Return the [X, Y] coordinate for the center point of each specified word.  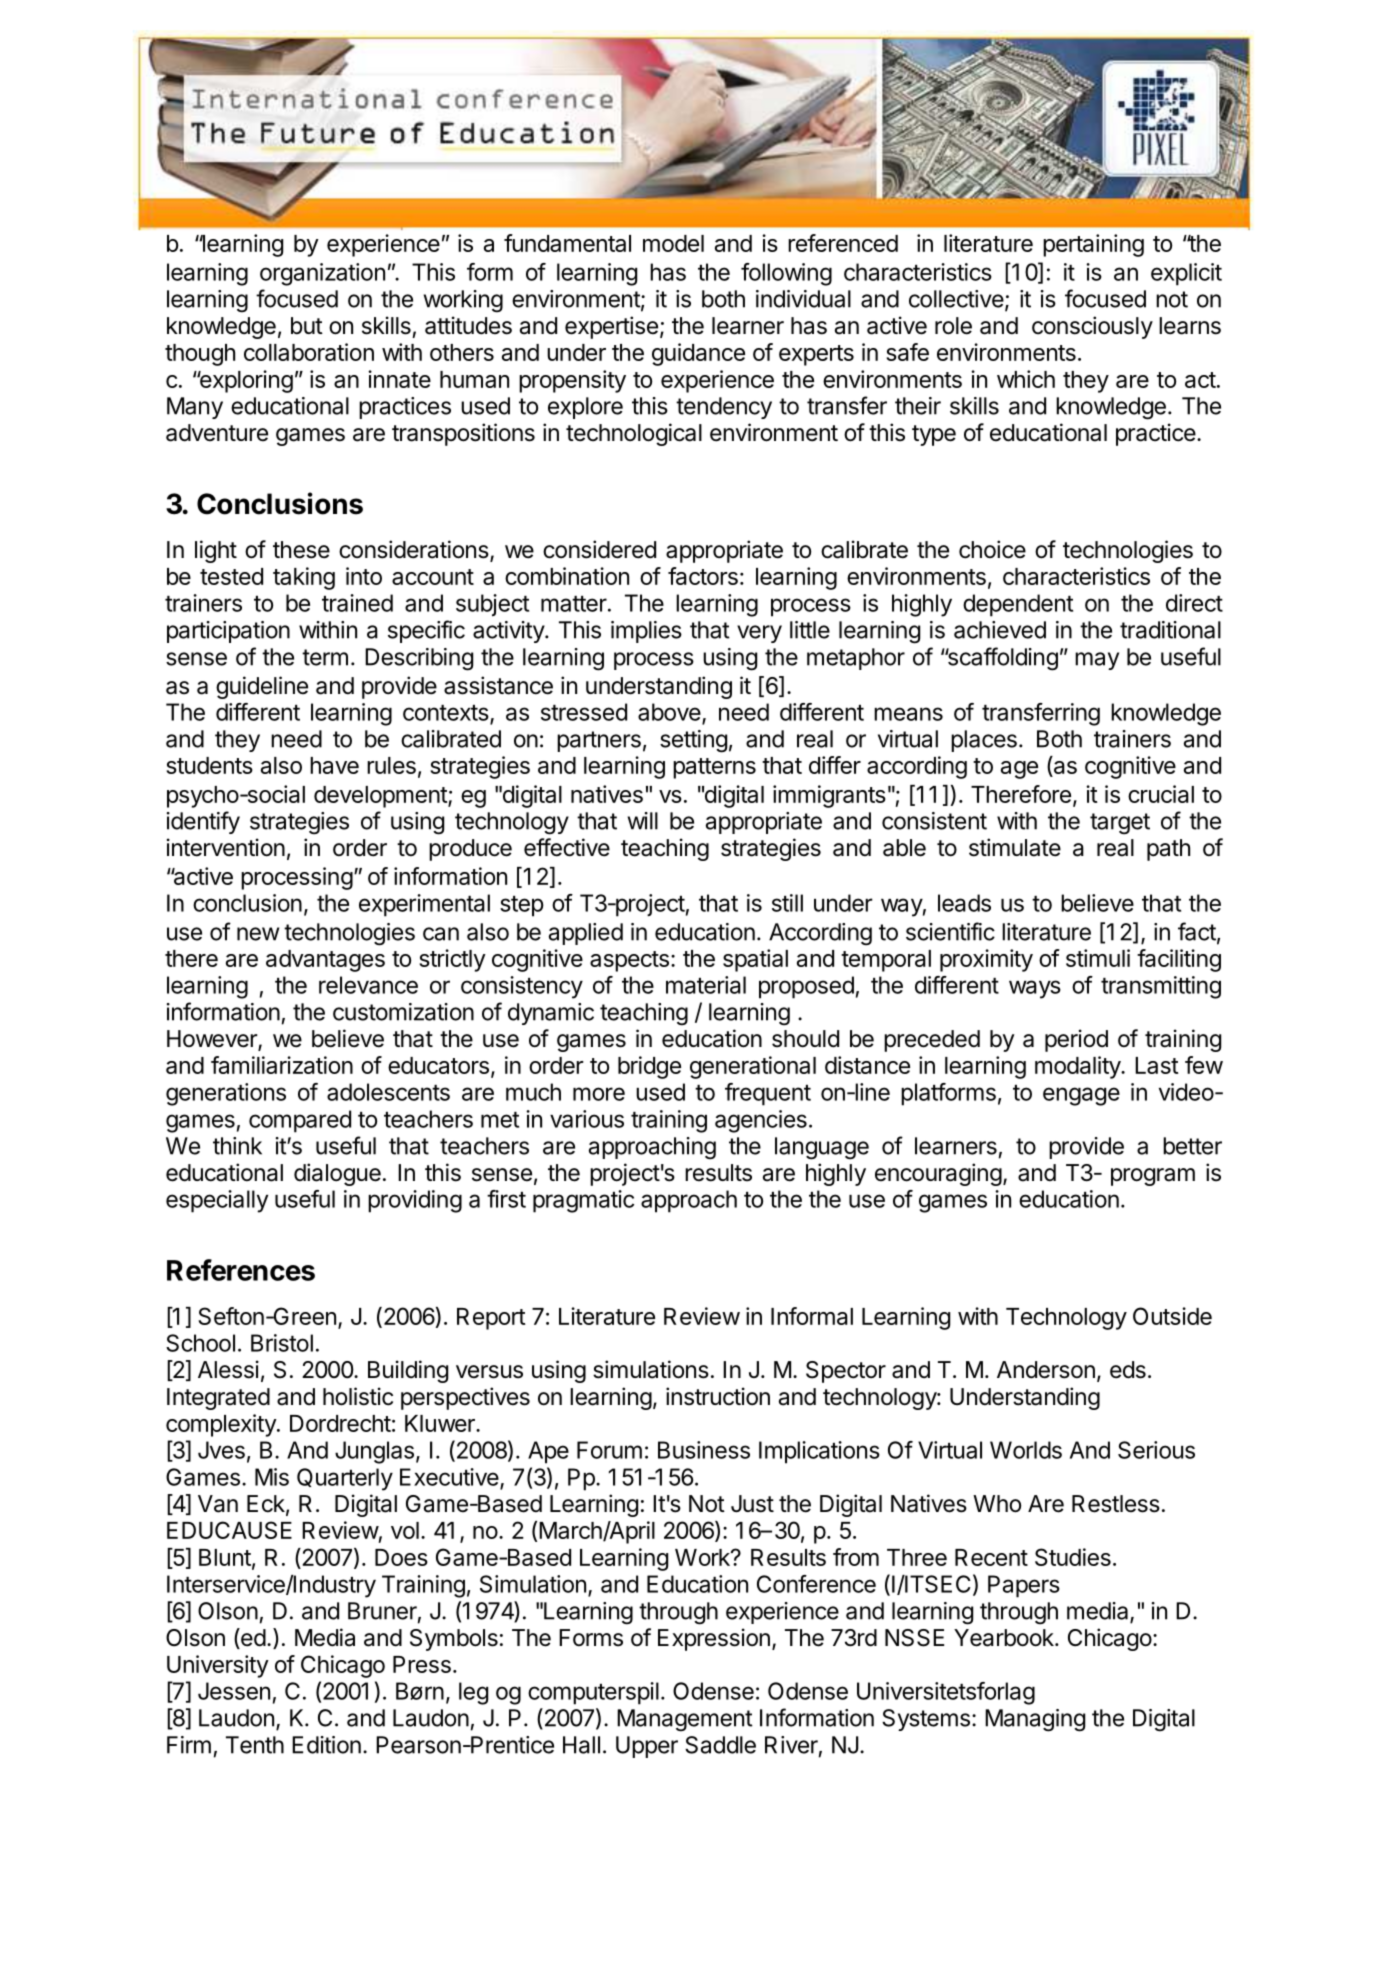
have [334, 765]
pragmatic [583, 1201]
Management [685, 1720]
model [673, 243]
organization [322, 274]
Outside [1172, 1316]
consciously [1092, 327]
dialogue [337, 1174]
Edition [326, 1745]
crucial [1161, 794]
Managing [1035, 1720]
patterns [714, 768]
